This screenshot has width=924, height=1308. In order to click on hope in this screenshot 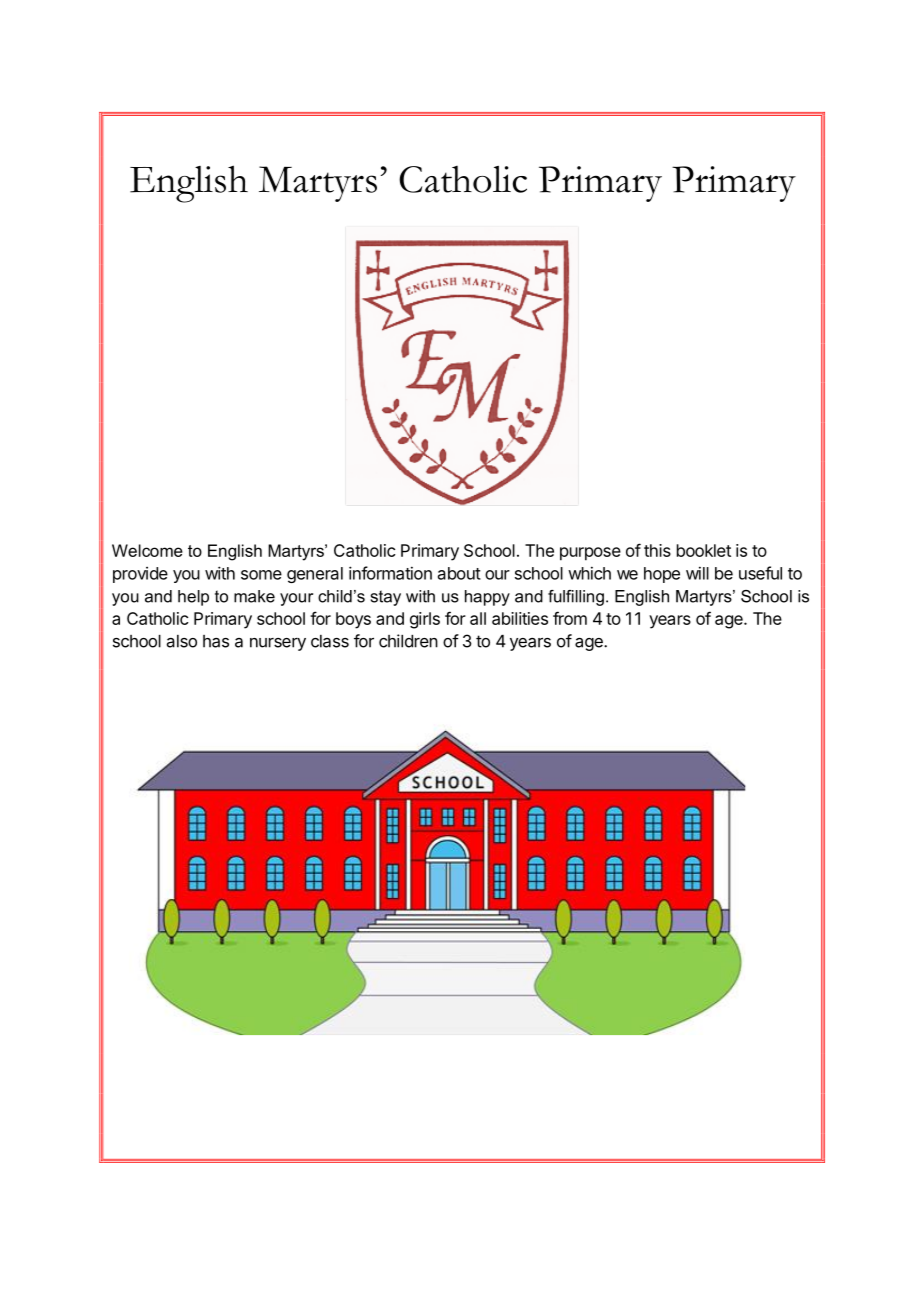, I will do `click(662, 575)`.
